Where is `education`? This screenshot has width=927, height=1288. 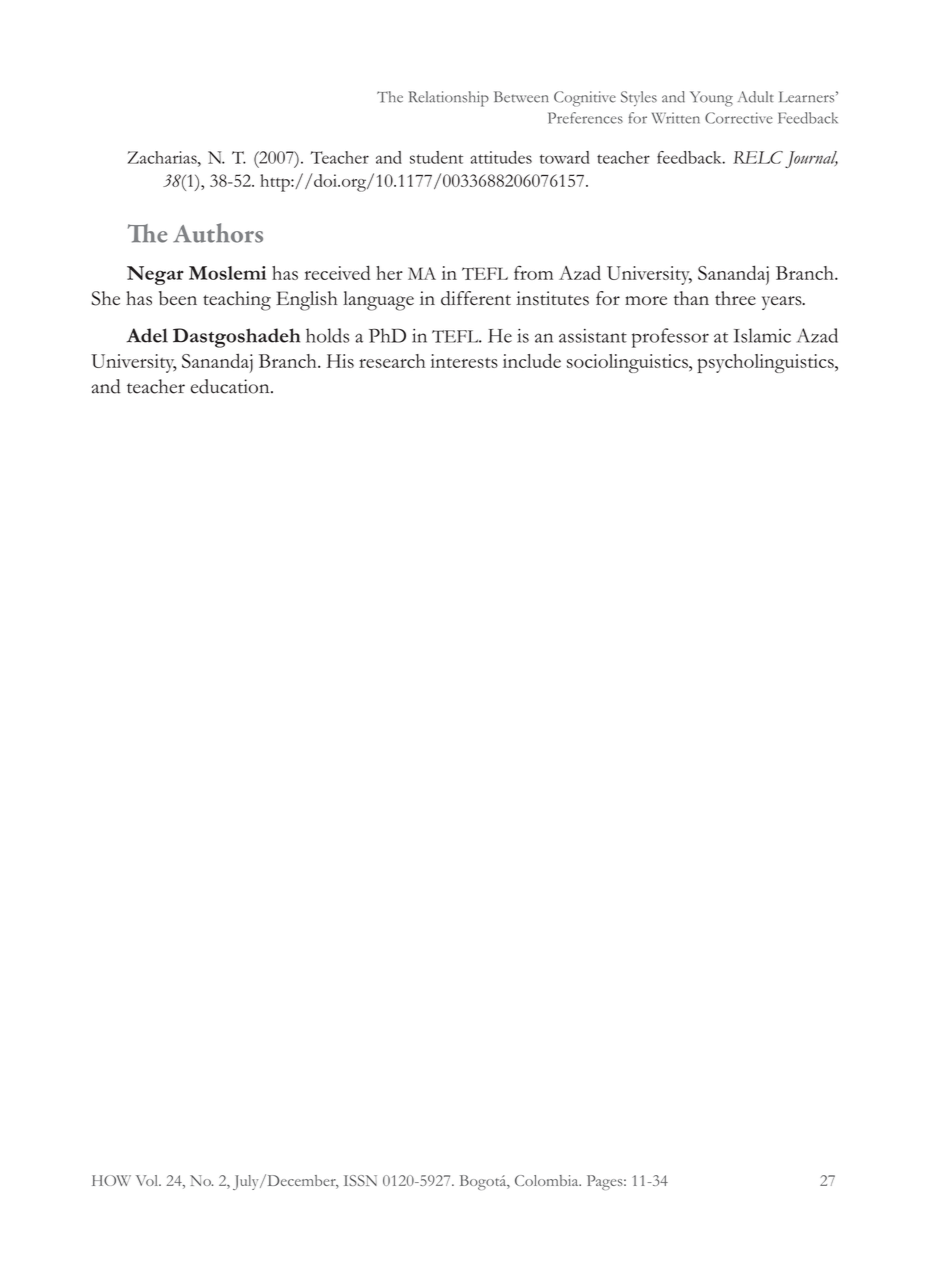 education is located at coordinates (231, 386).
